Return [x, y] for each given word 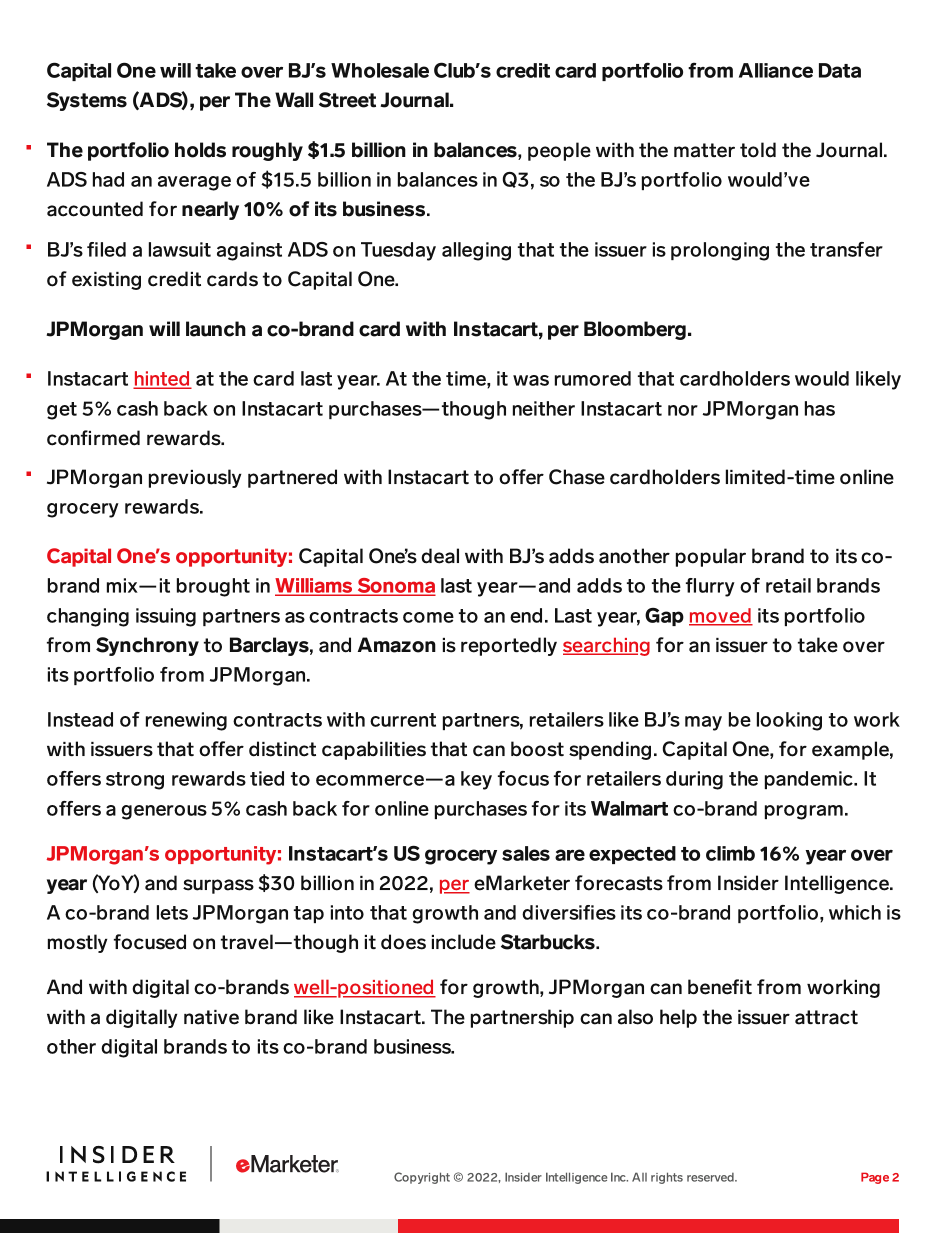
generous [164, 812]
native [211, 1017]
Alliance [776, 70]
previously [195, 478]
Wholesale [380, 70]
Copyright [422, 1178]
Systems [87, 101]
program [804, 812]
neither [544, 408]
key [476, 780]
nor [683, 410]
